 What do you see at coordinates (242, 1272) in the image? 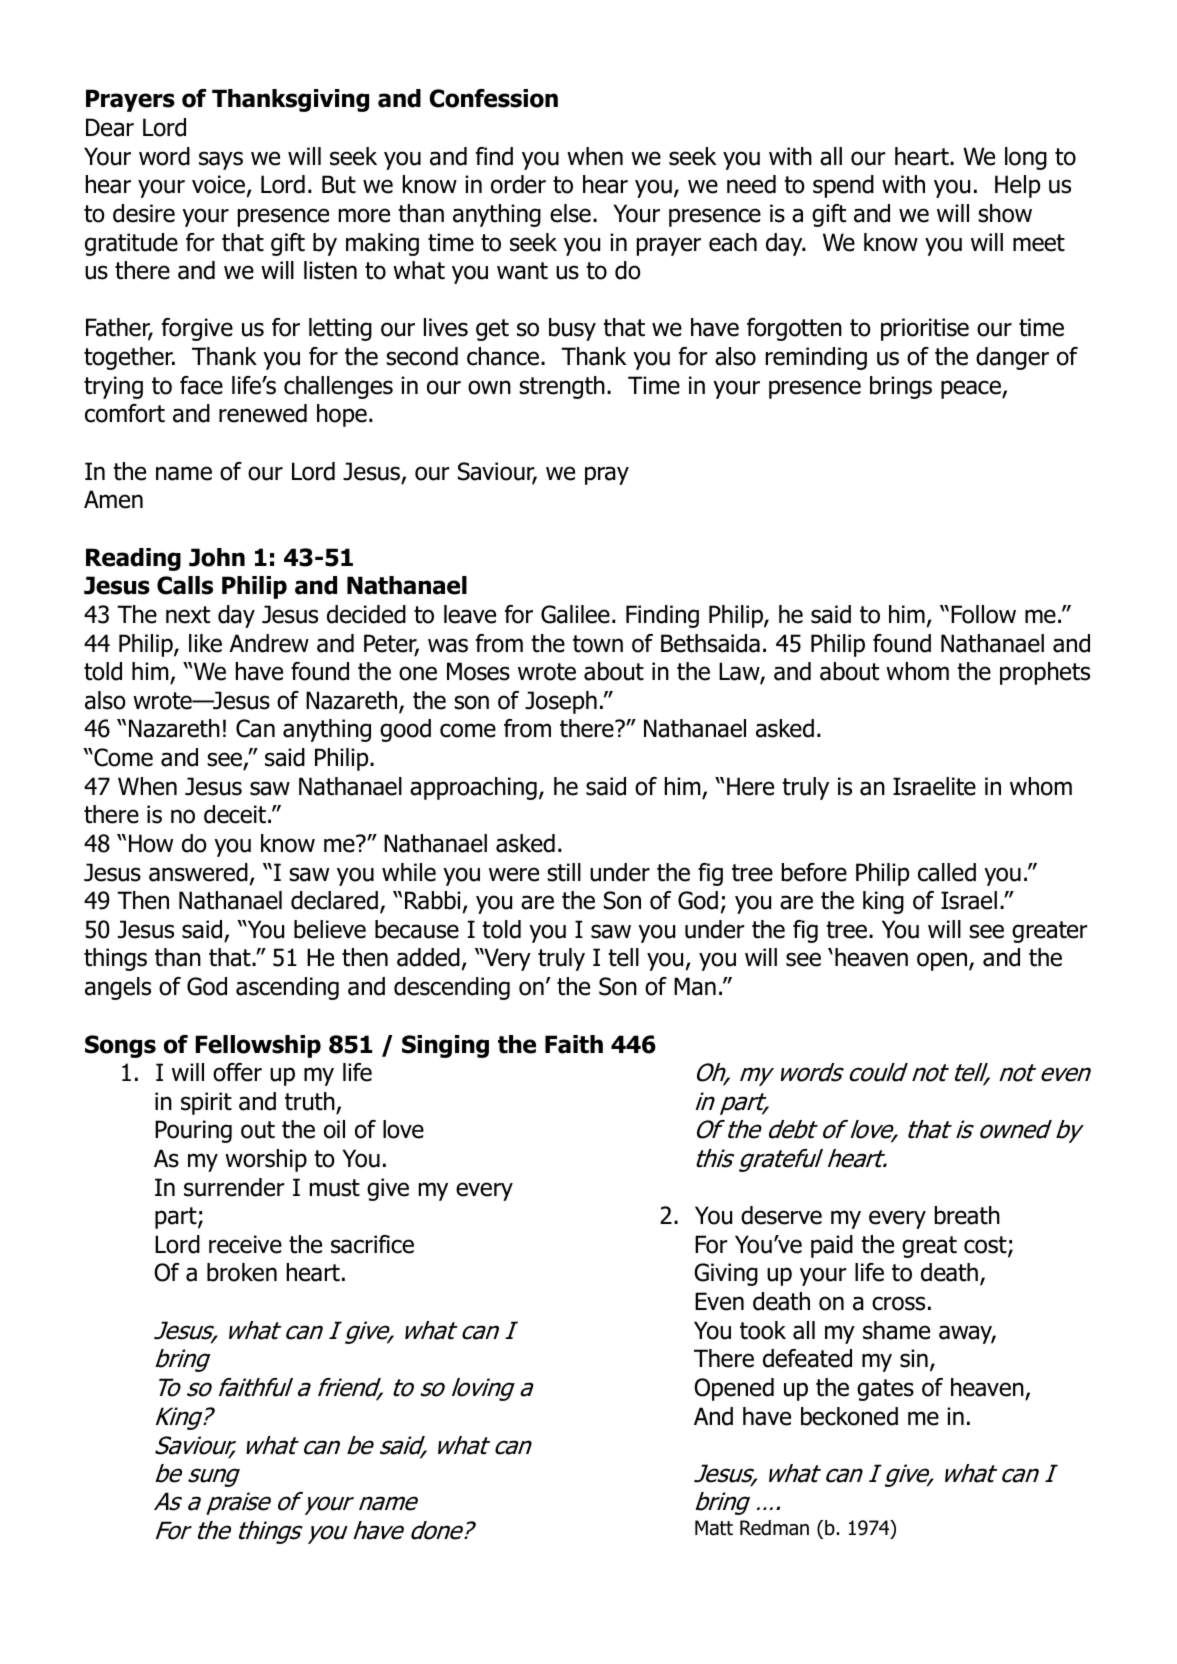
I see `broken` at bounding box center [242, 1272].
